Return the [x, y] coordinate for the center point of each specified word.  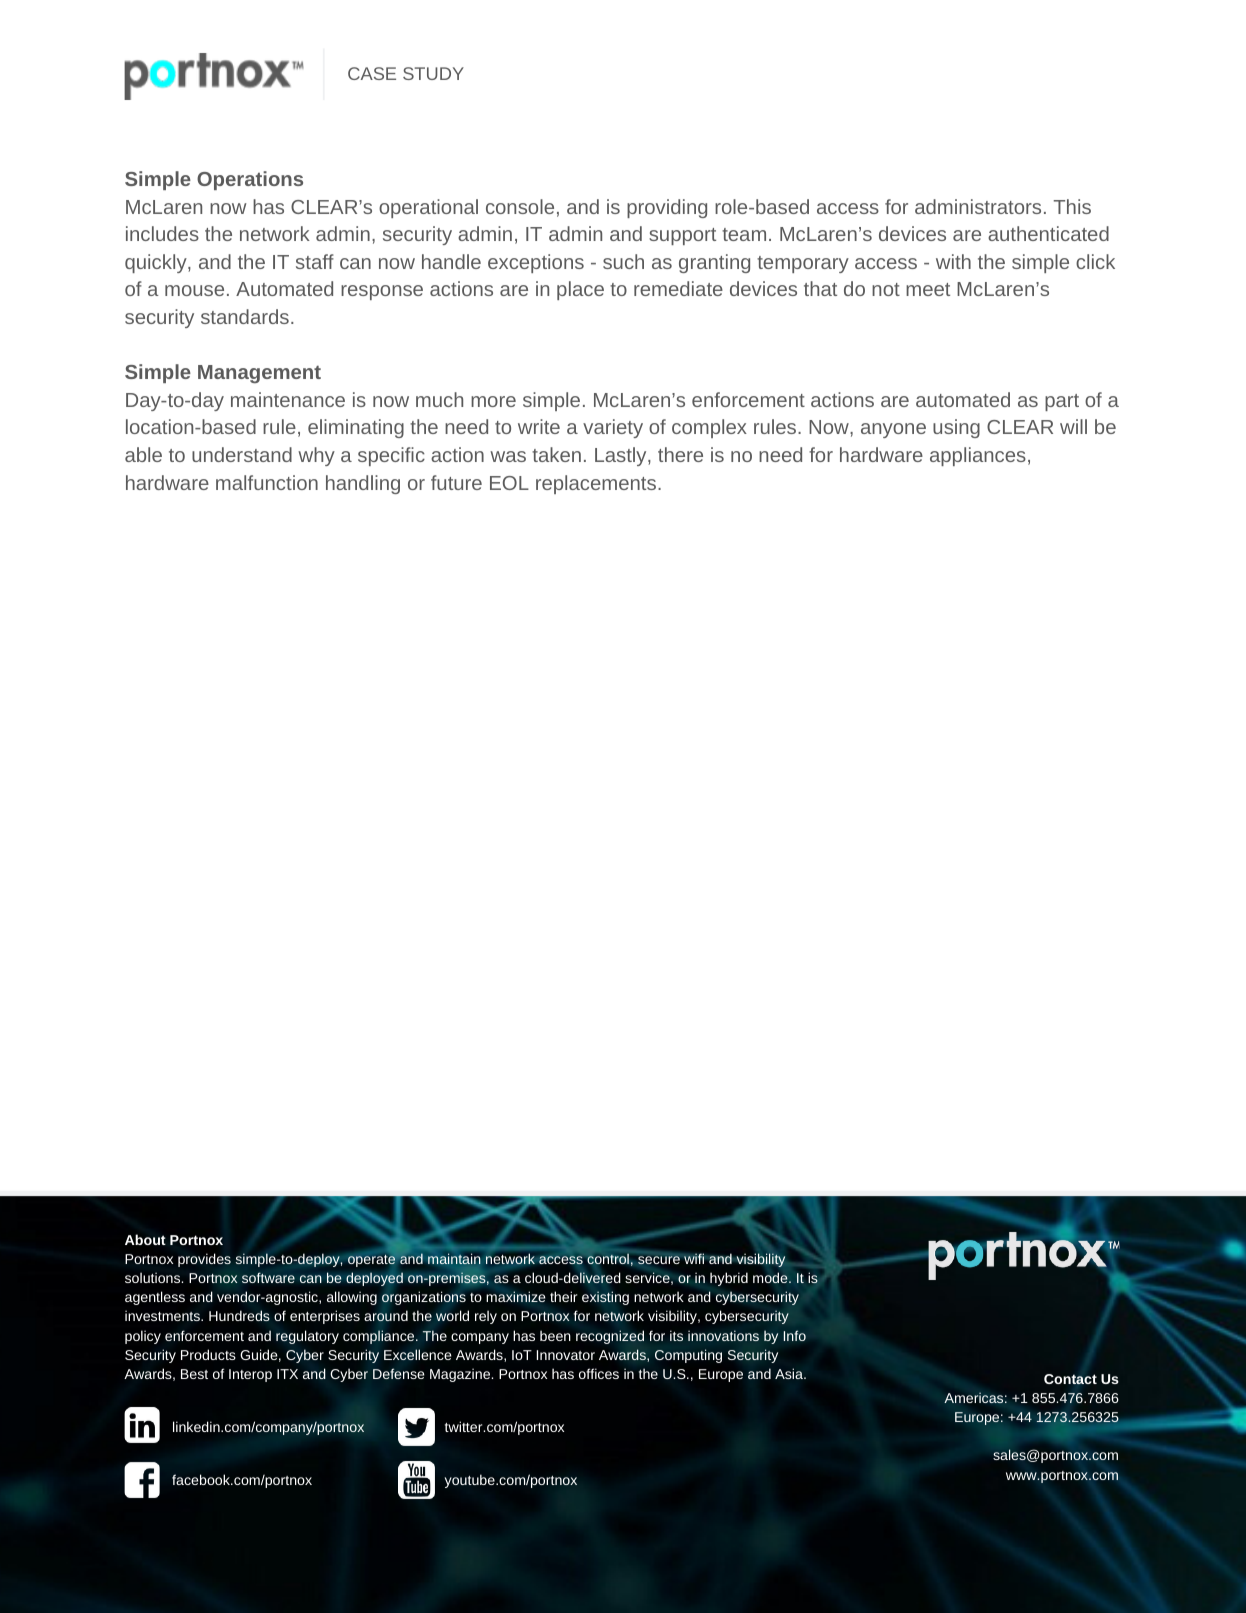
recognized [610, 1337]
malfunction [267, 482]
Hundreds [239, 1315]
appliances [978, 456]
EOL [509, 483]
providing [667, 208]
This [1072, 206]
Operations [250, 180]
